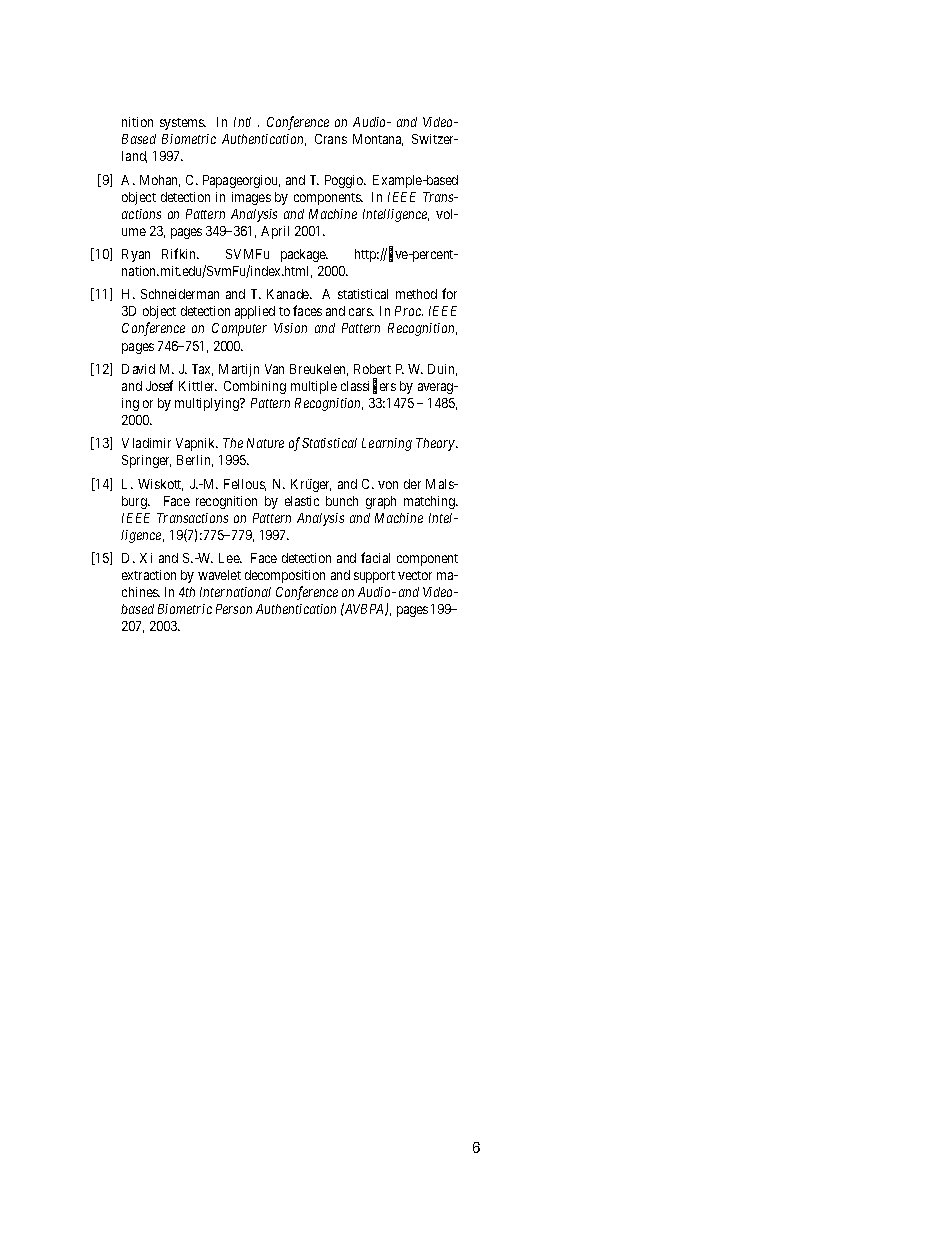  Describe the element at coordinates (159, 385) in the image. I see `Josef` at that location.
